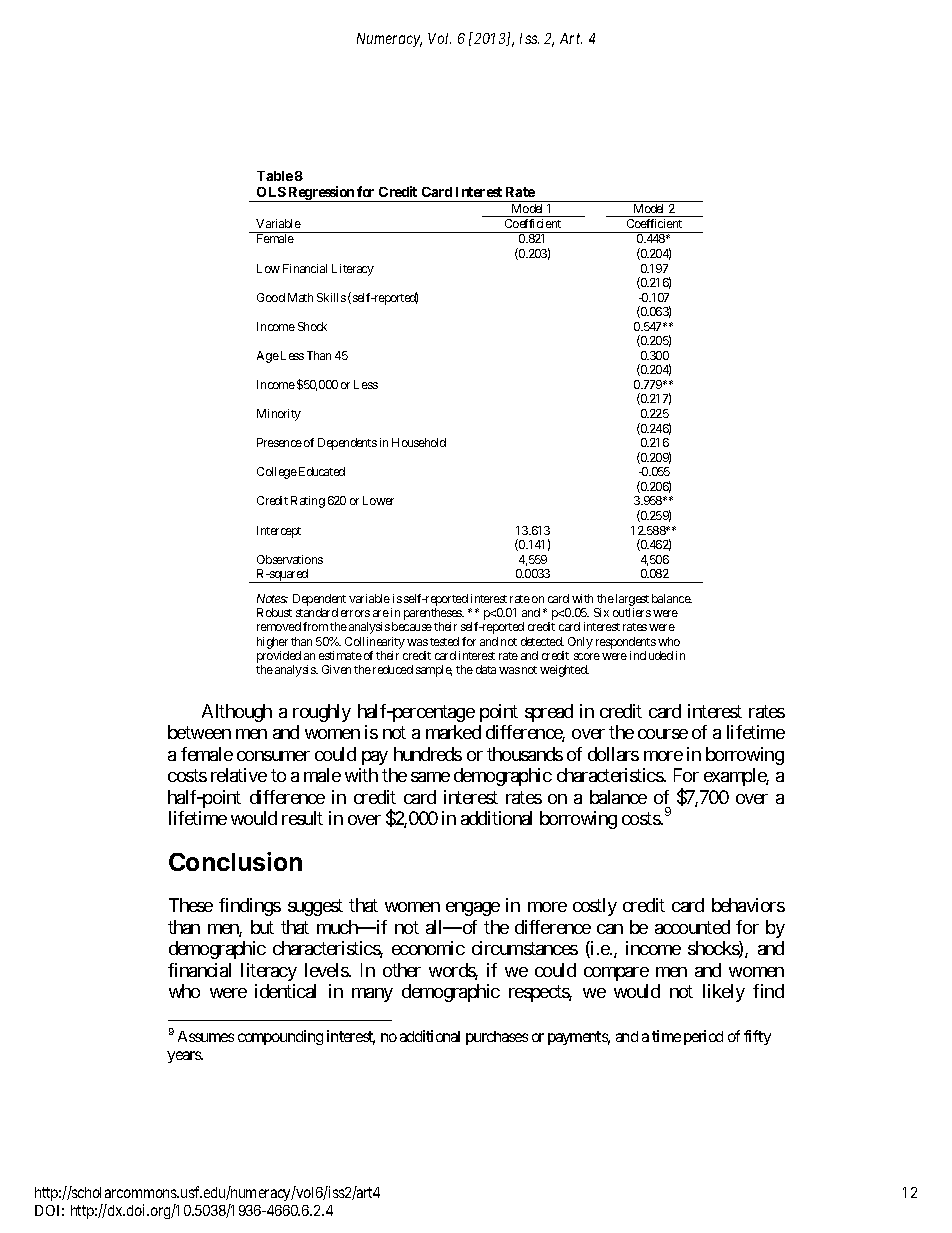 The height and width of the screenshot is (1233, 952). I want to click on Robust, so click(274, 612).
